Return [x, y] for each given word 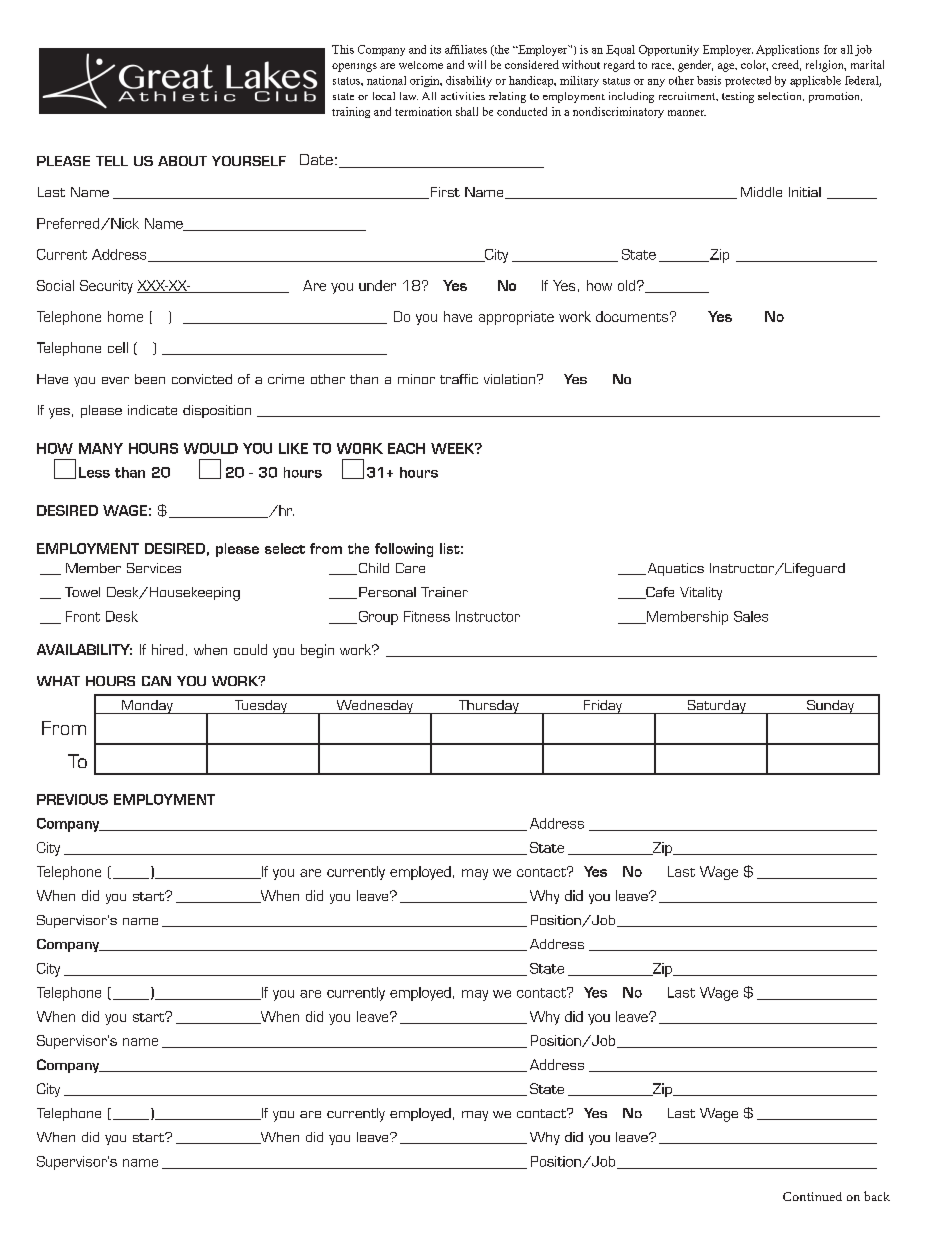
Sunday [830, 707]
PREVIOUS [72, 799]
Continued [812, 1196]
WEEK [454, 448]
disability [469, 81]
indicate [152, 410]
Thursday [488, 707]
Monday [147, 707]
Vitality [701, 593]
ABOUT [182, 161]
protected [748, 81]
